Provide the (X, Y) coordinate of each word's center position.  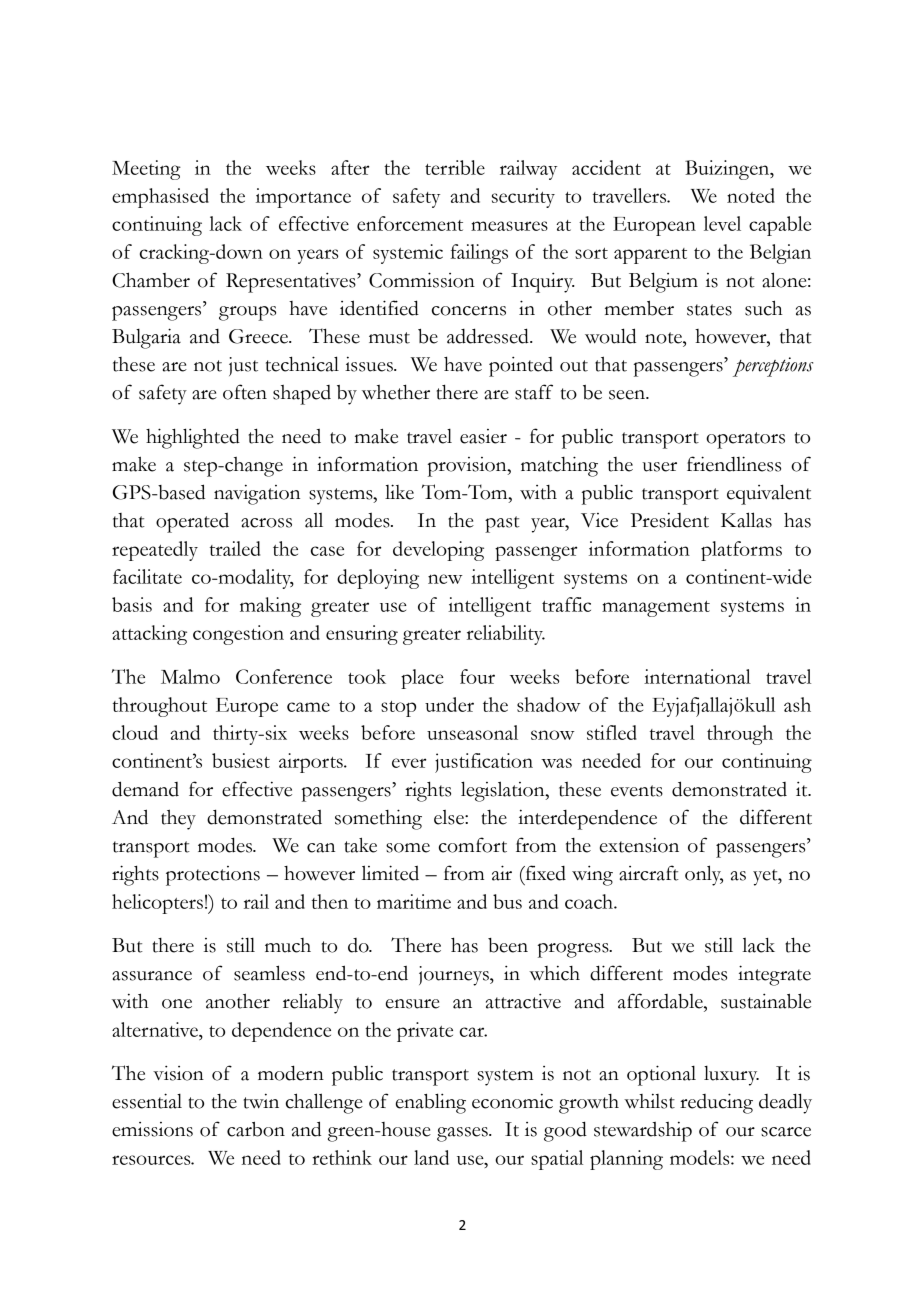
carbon (256, 1129)
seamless (269, 973)
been (508, 945)
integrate (774, 975)
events (637, 791)
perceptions (773, 367)
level (722, 223)
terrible (455, 167)
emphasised (160, 198)
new (445, 579)
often (245, 392)
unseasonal (472, 732)
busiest (241, 760)
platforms (741, 551)
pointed (521, 366)
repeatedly (155, 551)
